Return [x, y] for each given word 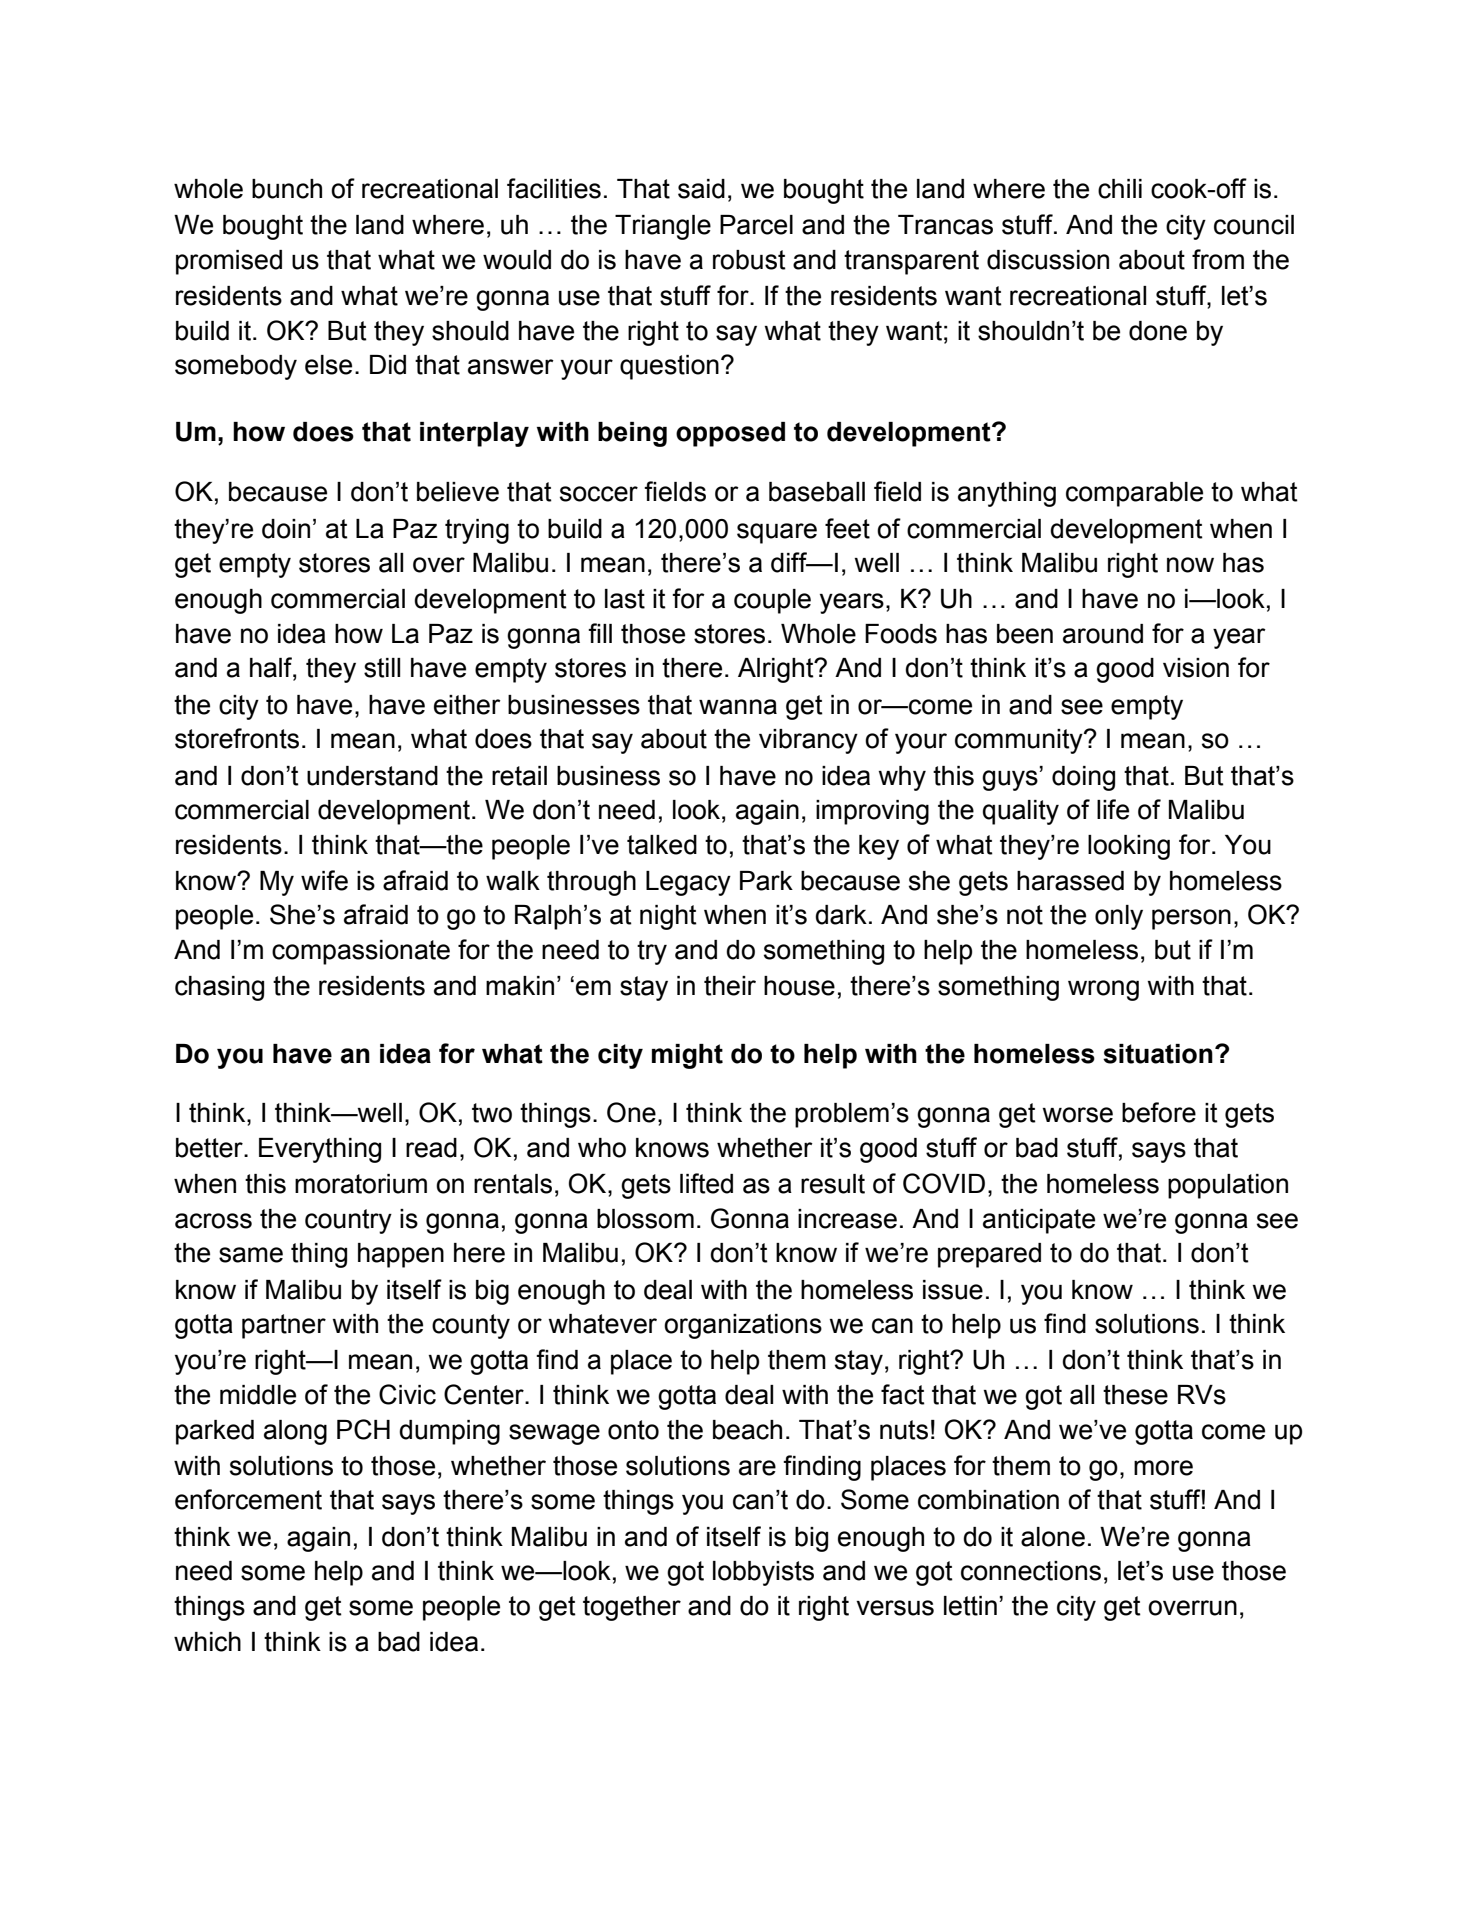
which [207, 1642]
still [382, 668]
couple [772, 601]
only [1119, 917]
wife [324, 880]
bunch [287, 189]
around [1103, 634]
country [348, 1221]
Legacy [688, 883]
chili [1120, 189]
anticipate [1039, 1221]
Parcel [756, 225]
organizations [743, 1326]
